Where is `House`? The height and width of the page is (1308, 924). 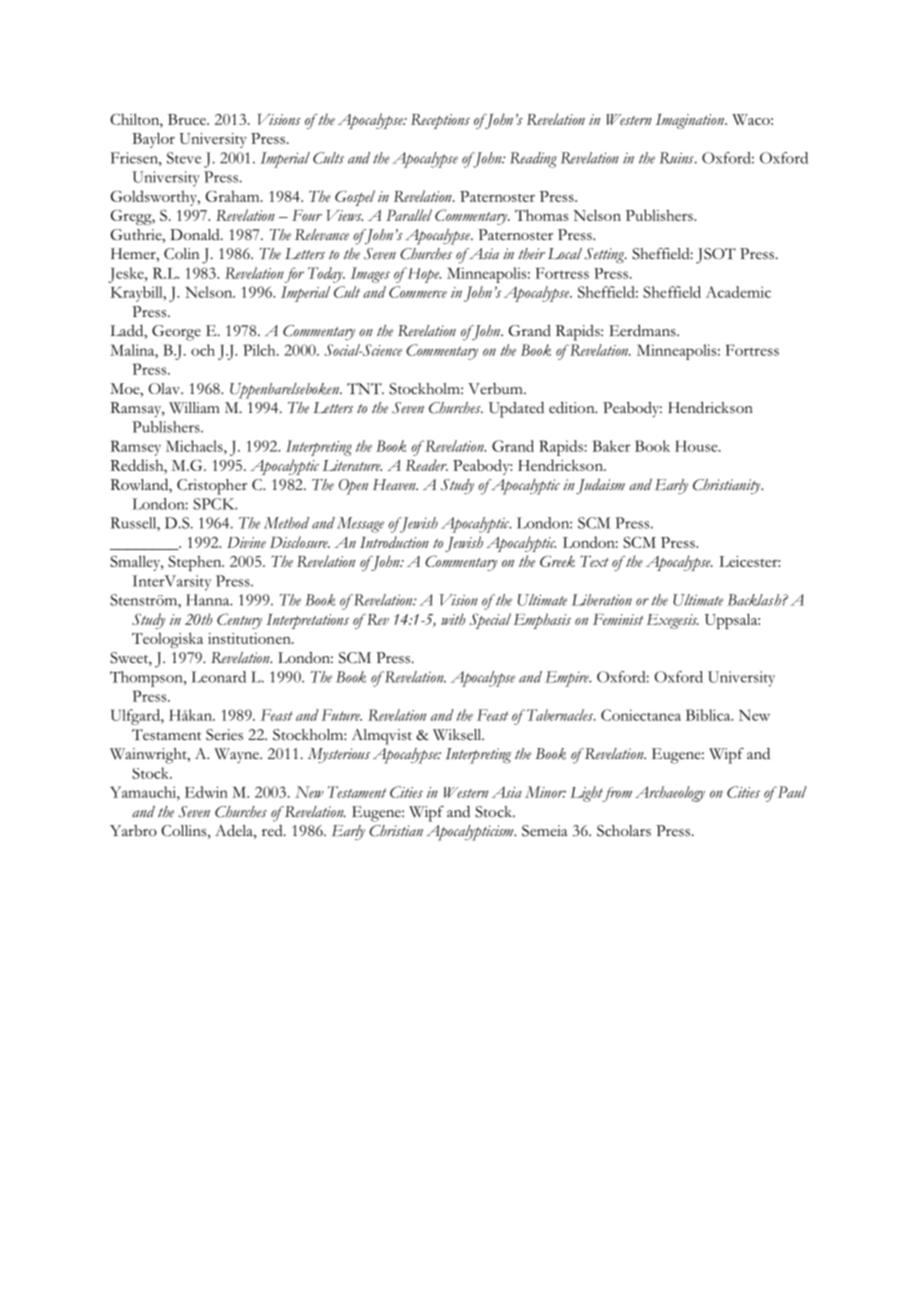 House is located at coordinates (697, 446).
